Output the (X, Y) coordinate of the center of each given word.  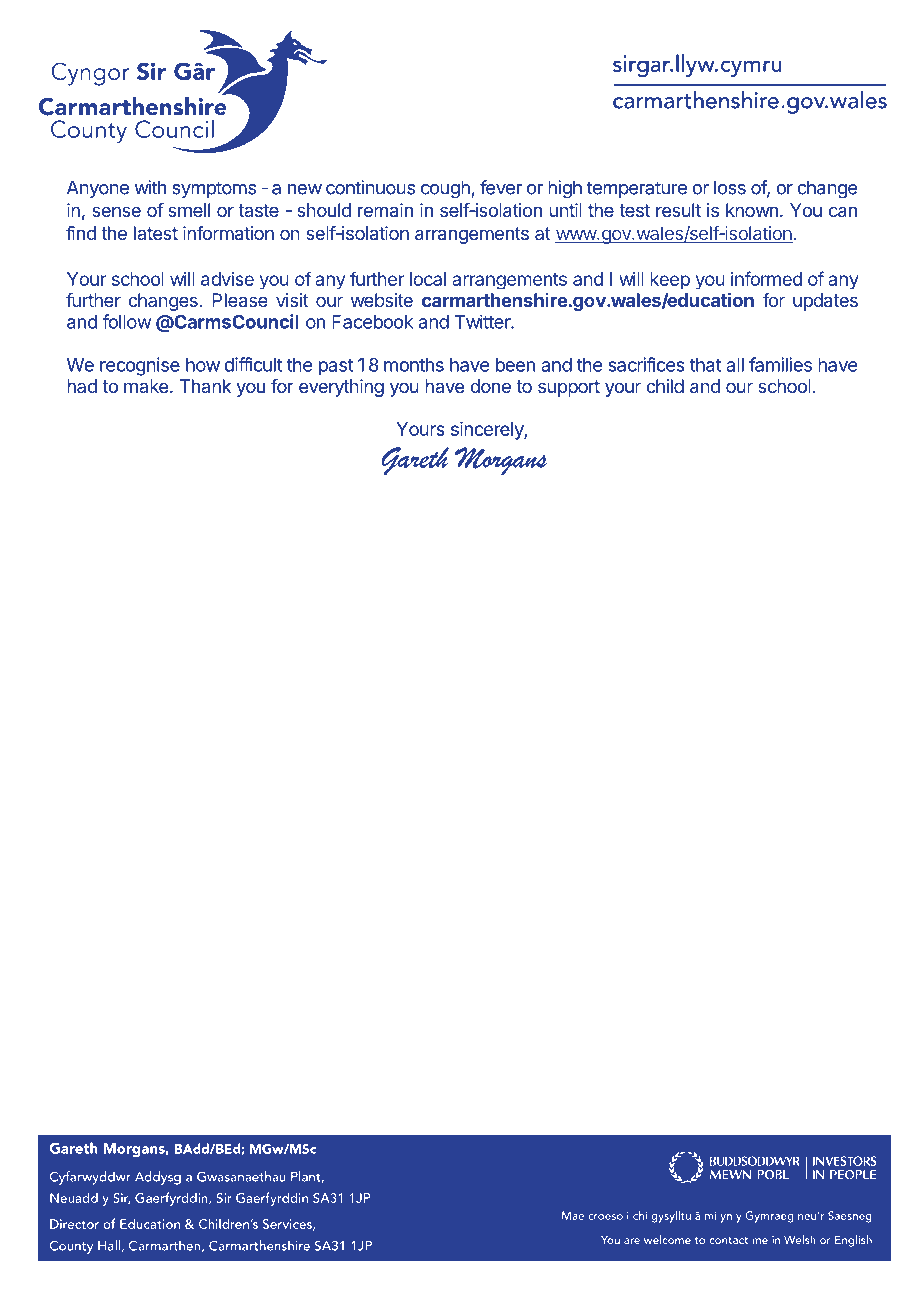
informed (766, 278)
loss (730, 187)
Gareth (415, 461)
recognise (140, 366)
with (150, 187)
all (735, 365)
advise (227, 279)
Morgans (501, 461)
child (665, 386)
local (428, 279)
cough (445, 189)
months (414, 365)
